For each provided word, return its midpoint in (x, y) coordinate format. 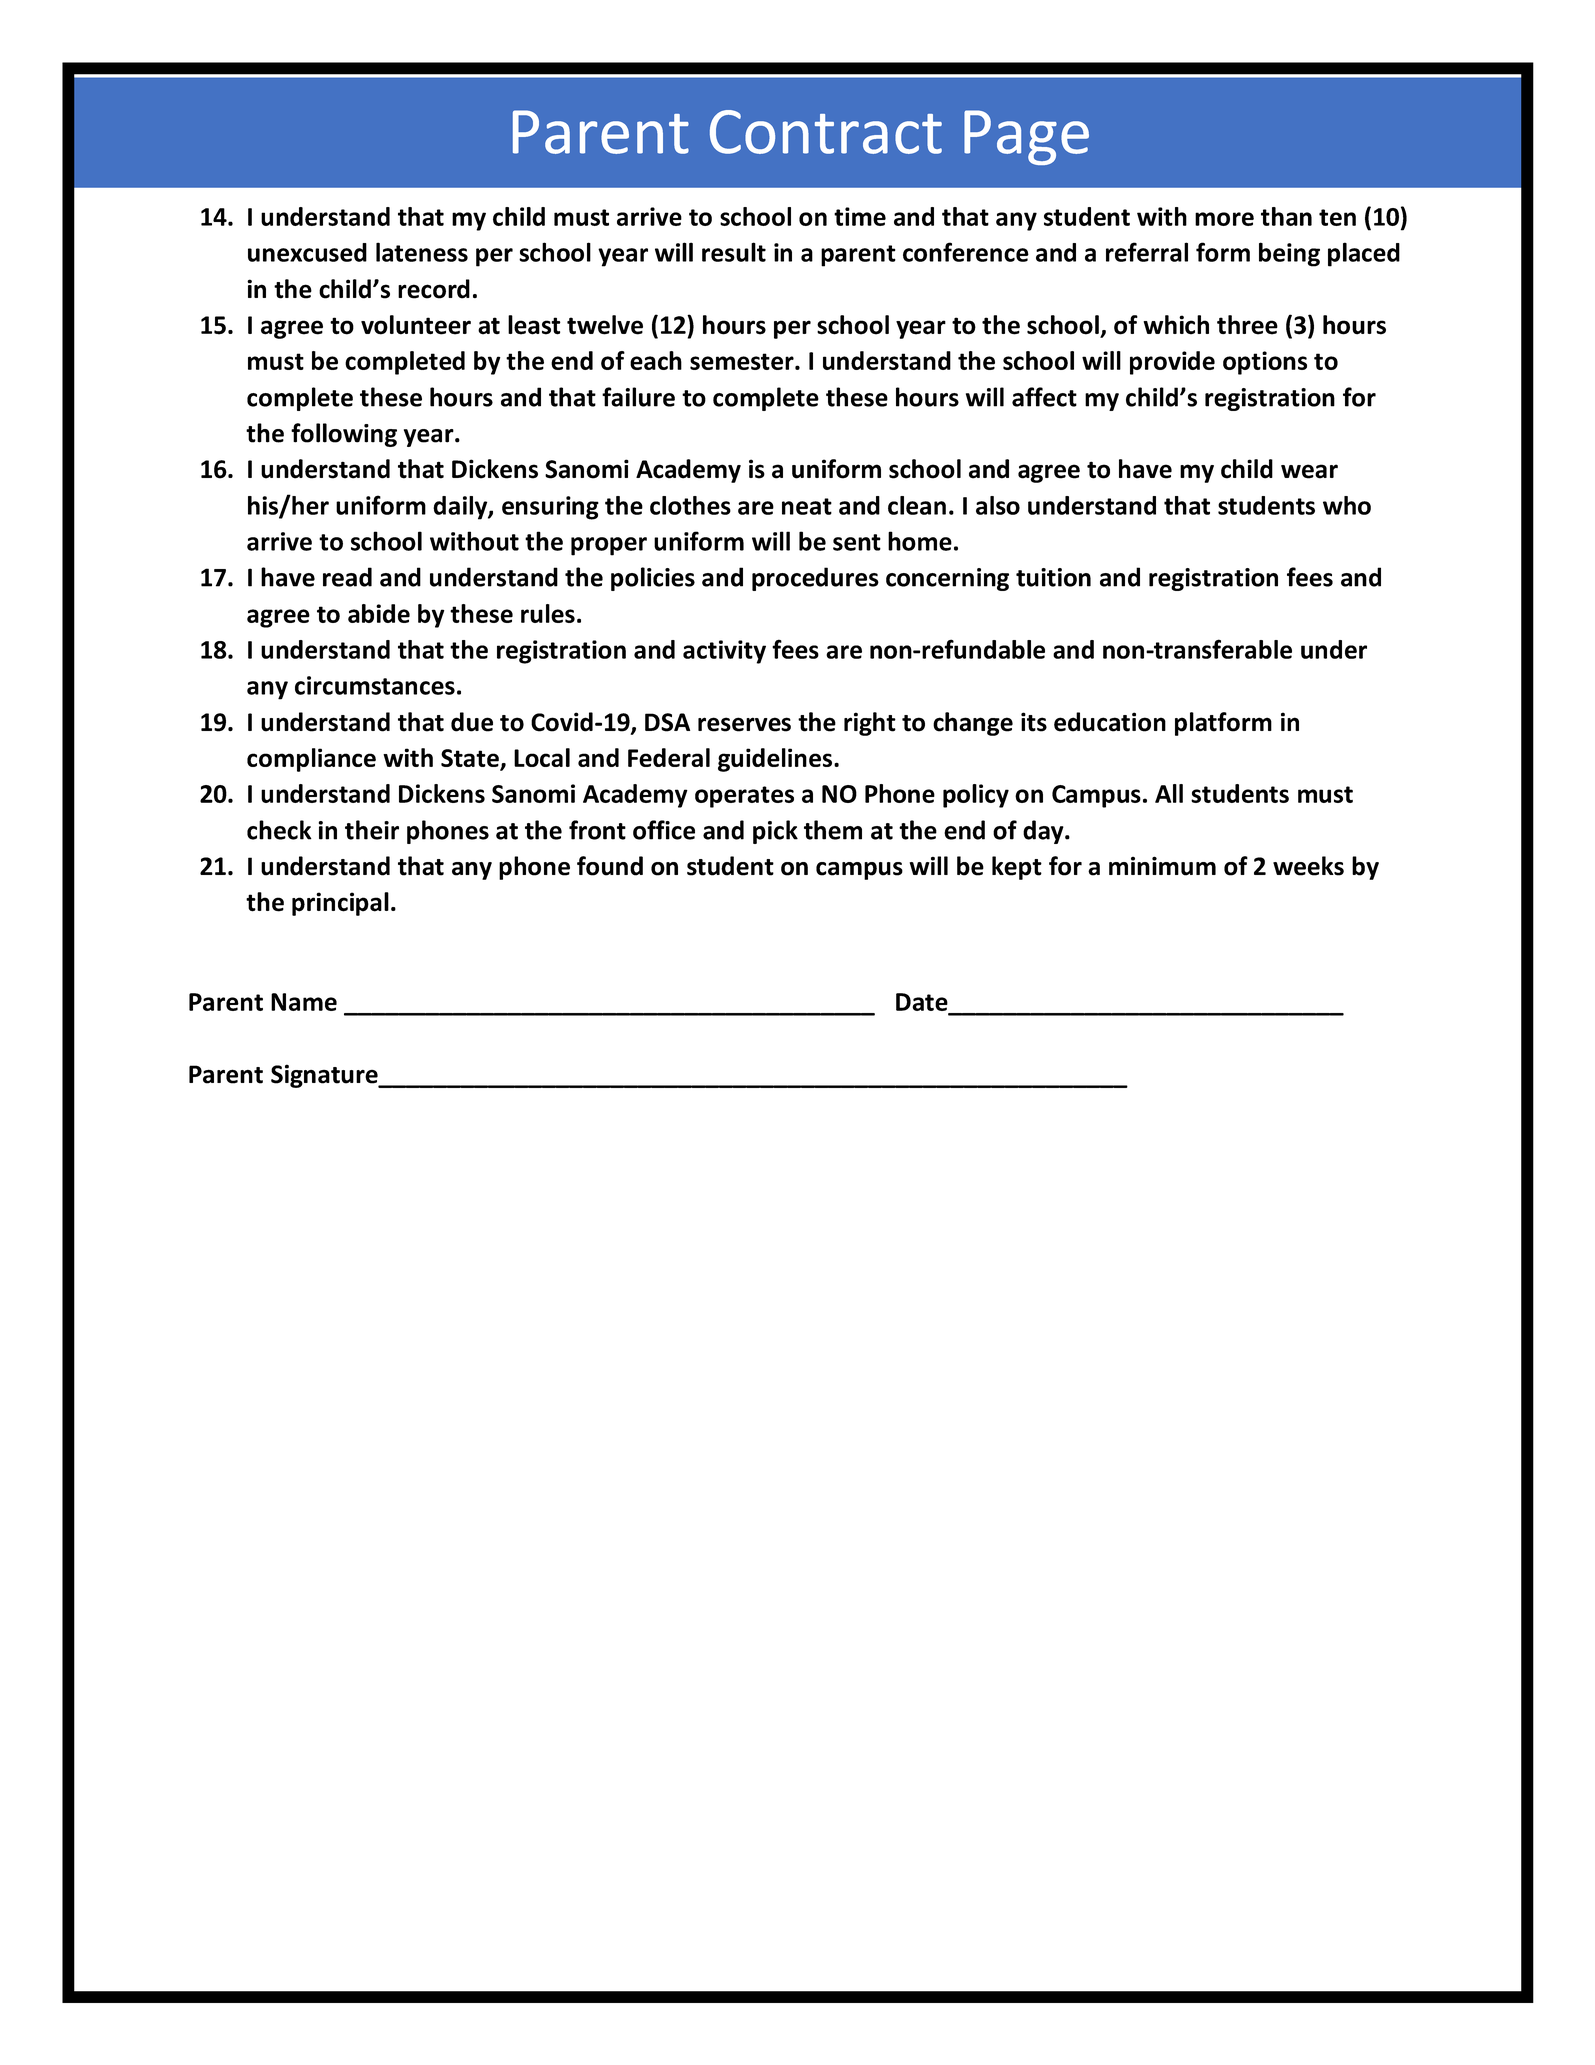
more (1224, 219)
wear (1309, 471)
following (344, 435)
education (1110, 722)
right (870, 724)
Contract (826, 132)
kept (1017, 868)
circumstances (375, 685)
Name (304, 1002)
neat (807, 506)
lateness (422, 252)
